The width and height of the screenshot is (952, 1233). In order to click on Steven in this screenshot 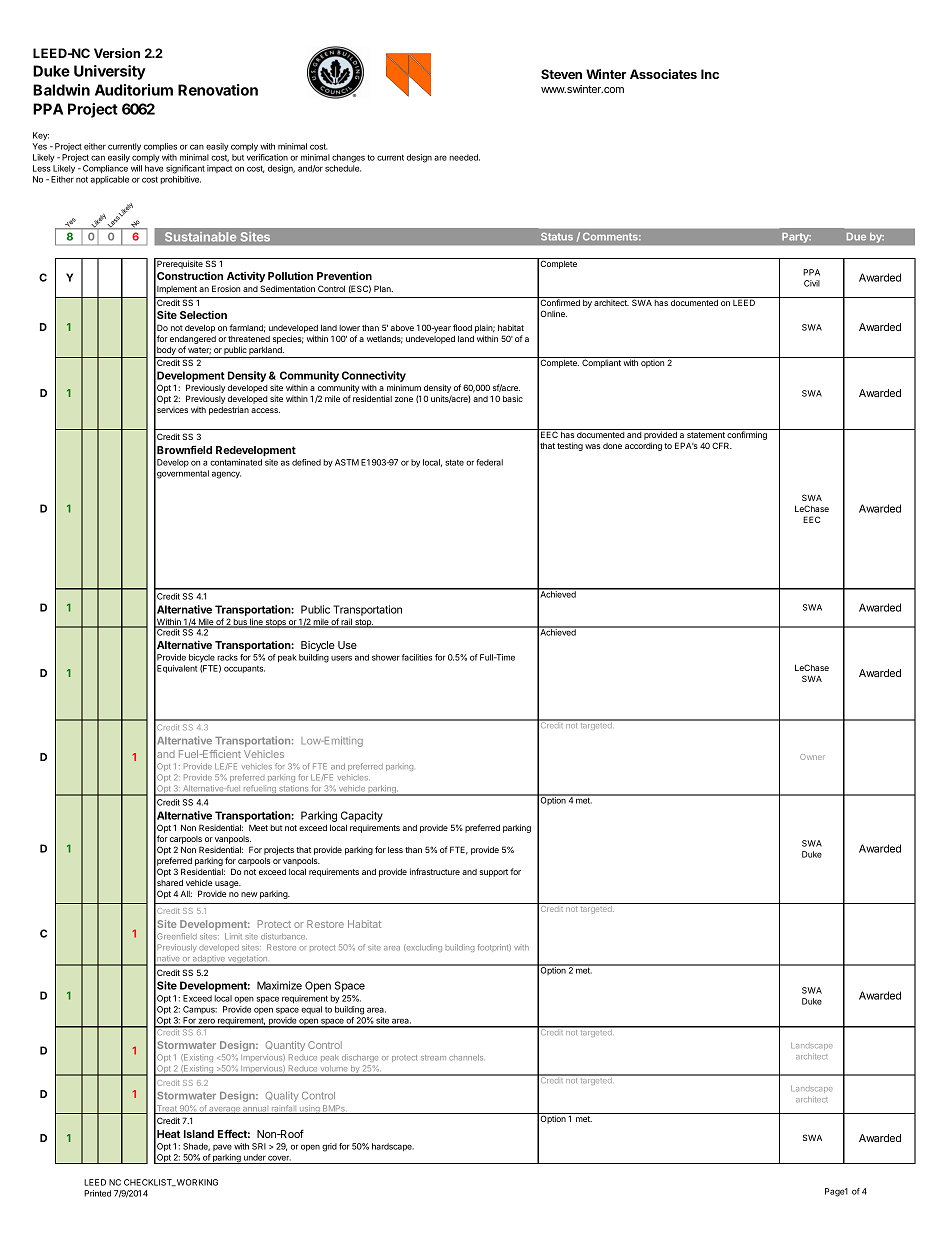, I will do `click(561, 74)`.
